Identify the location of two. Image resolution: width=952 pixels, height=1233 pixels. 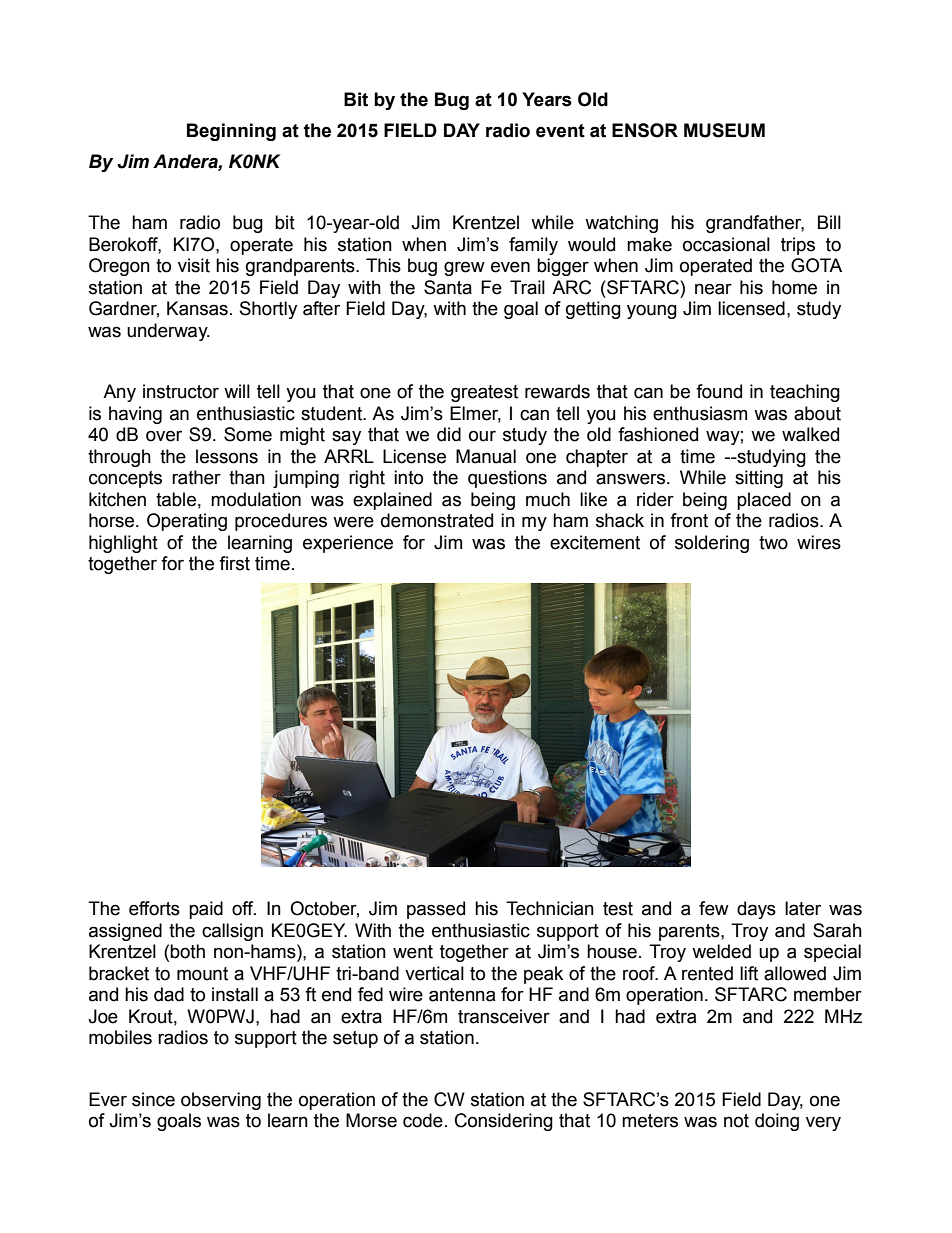
(773, 543).
